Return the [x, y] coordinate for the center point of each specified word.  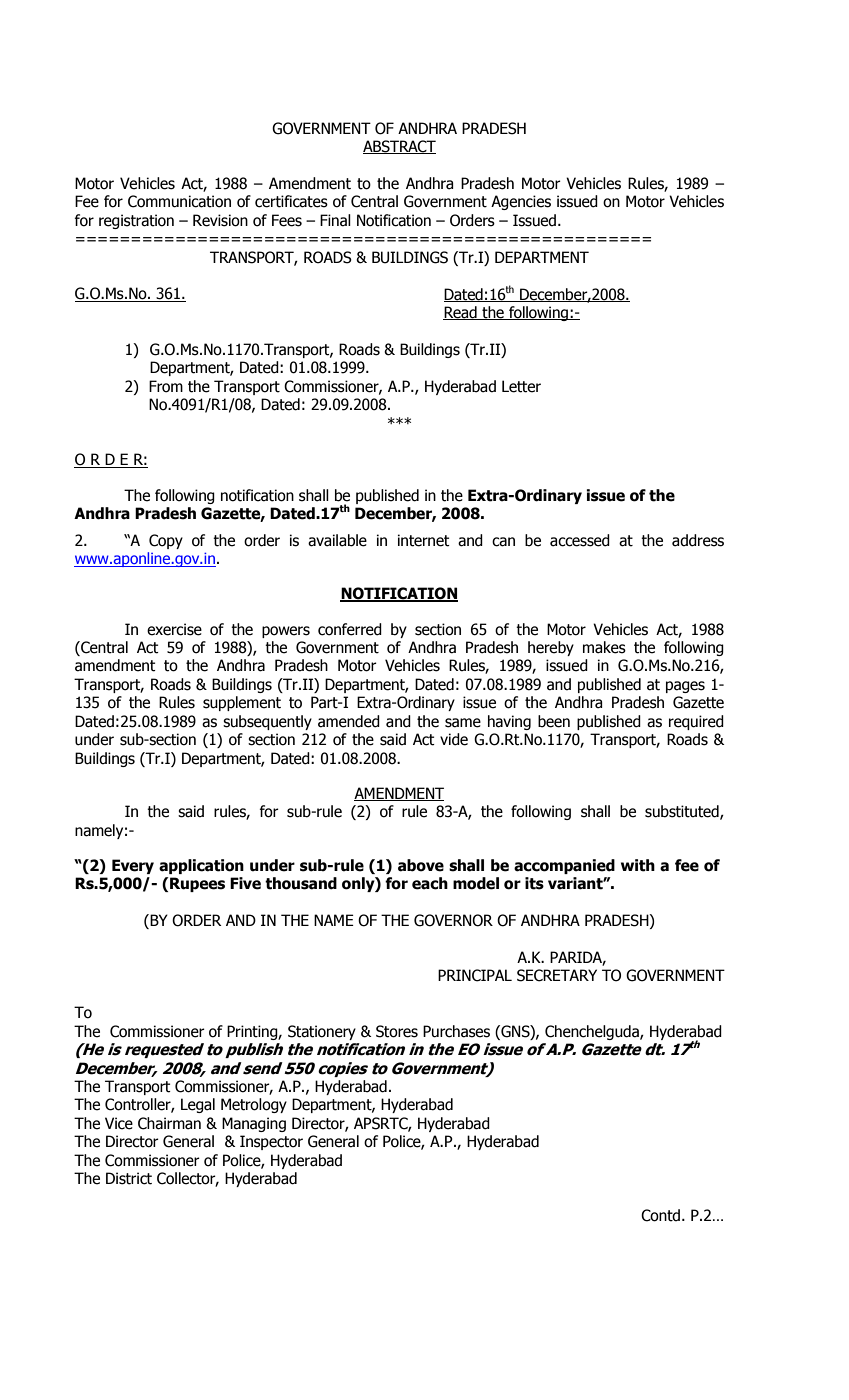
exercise [174, 629]
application [201, 866]
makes [604, 647]
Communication [179, 201]
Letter [521, 386]
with [638, 865]
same [463, 723]
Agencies [521, 202]
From [166, 386]
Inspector [271, 1142]
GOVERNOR [453, 920]
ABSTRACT [399, 147]
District [129, 1178]
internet [424, 540]
